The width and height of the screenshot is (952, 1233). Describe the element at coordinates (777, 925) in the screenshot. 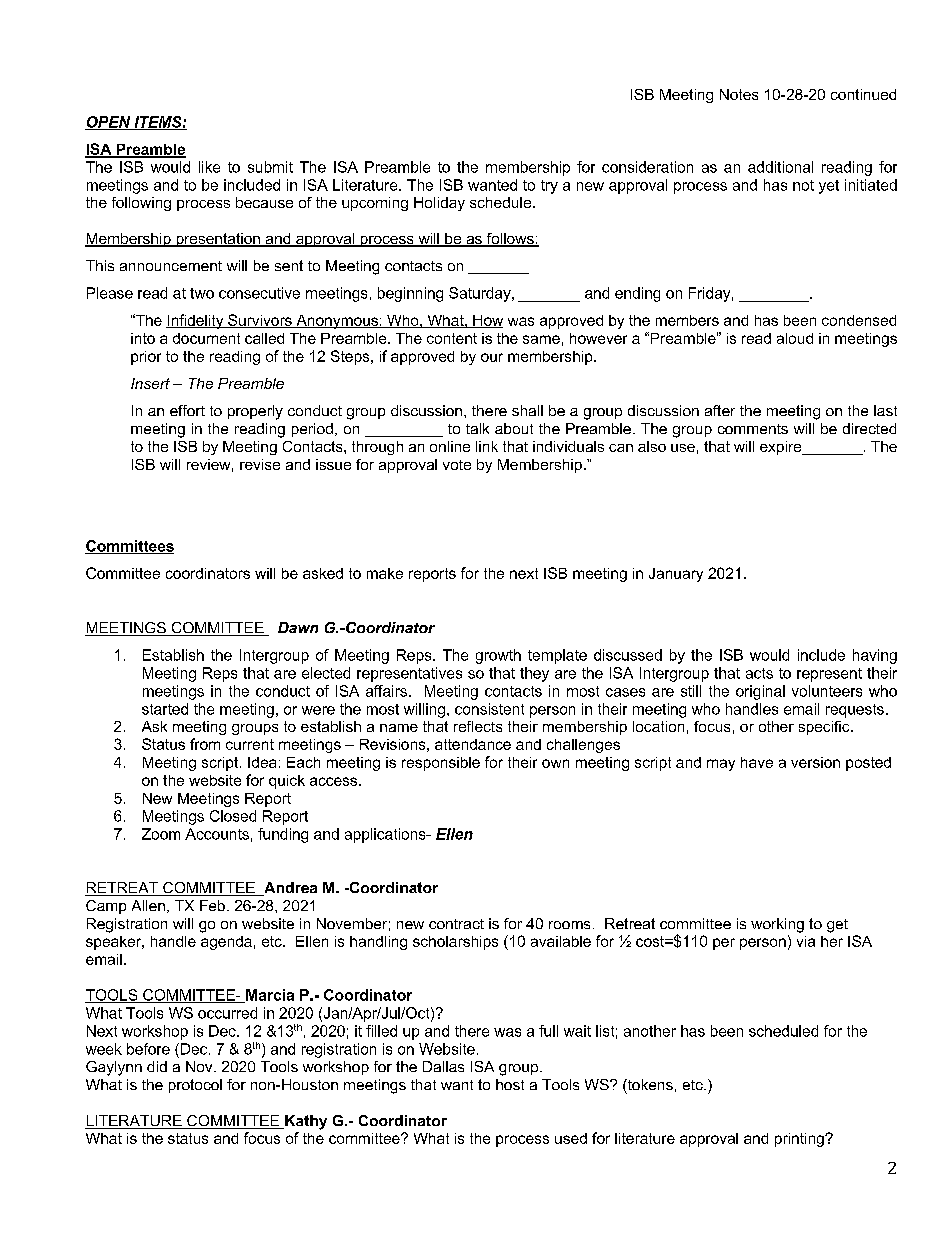

I see `working` at that location.
